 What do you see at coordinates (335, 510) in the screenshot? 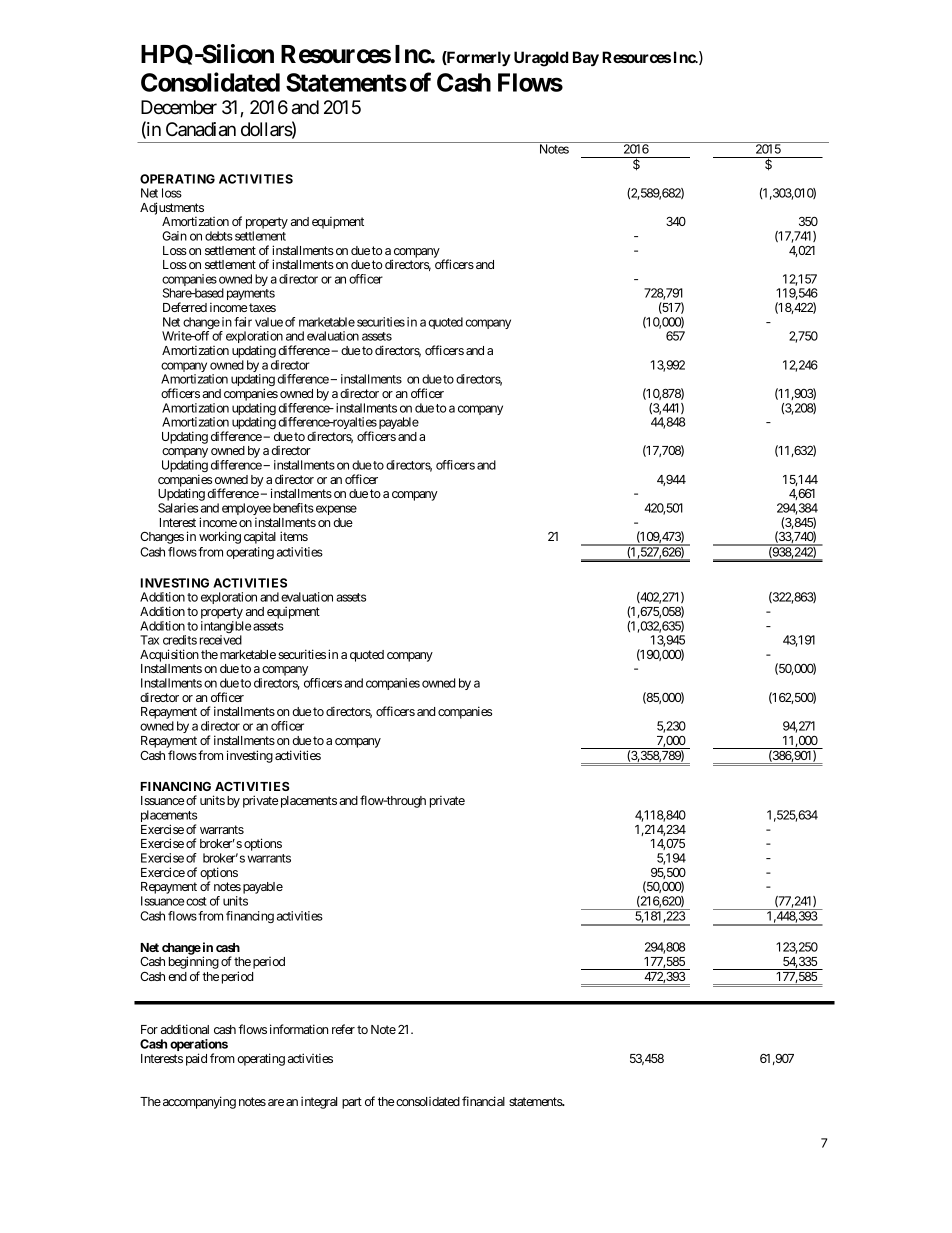
I see `expense` at bounding box center [335, 510].
